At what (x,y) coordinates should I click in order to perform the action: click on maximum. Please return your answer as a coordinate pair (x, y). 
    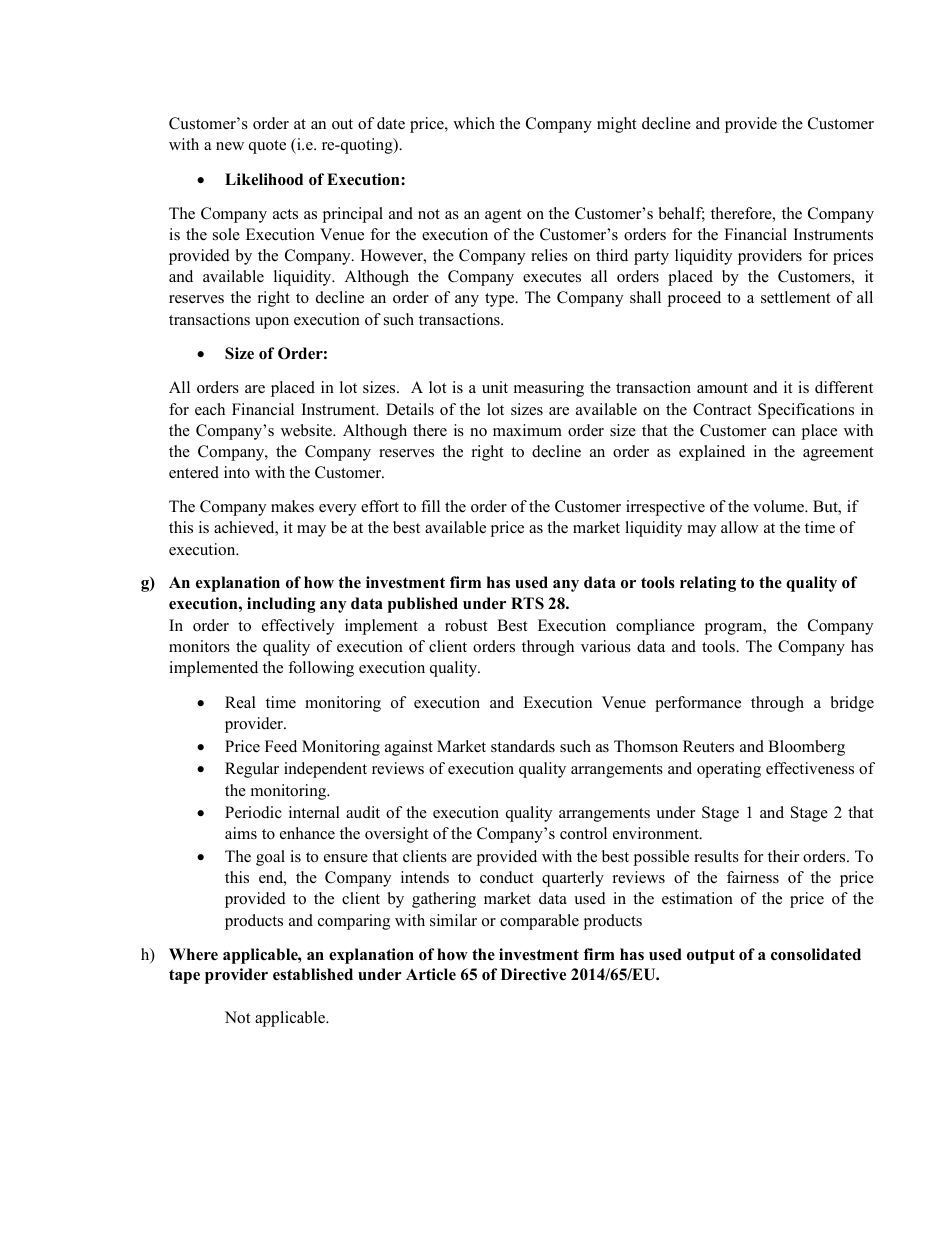
    Looking at the image, I should click on (527, 430).
